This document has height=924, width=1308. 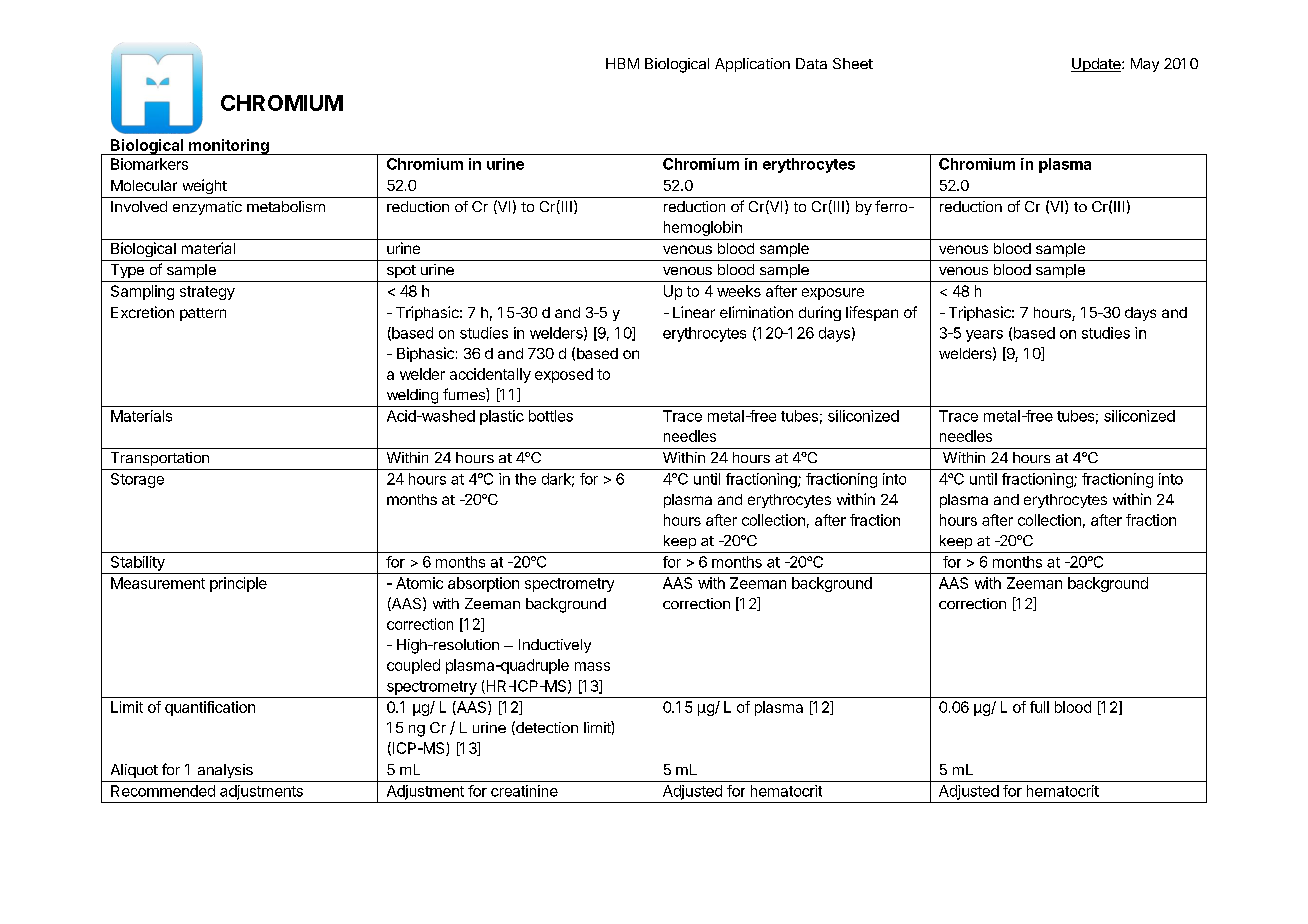 I want to click on metabolism, so click(x=286, y=206).
